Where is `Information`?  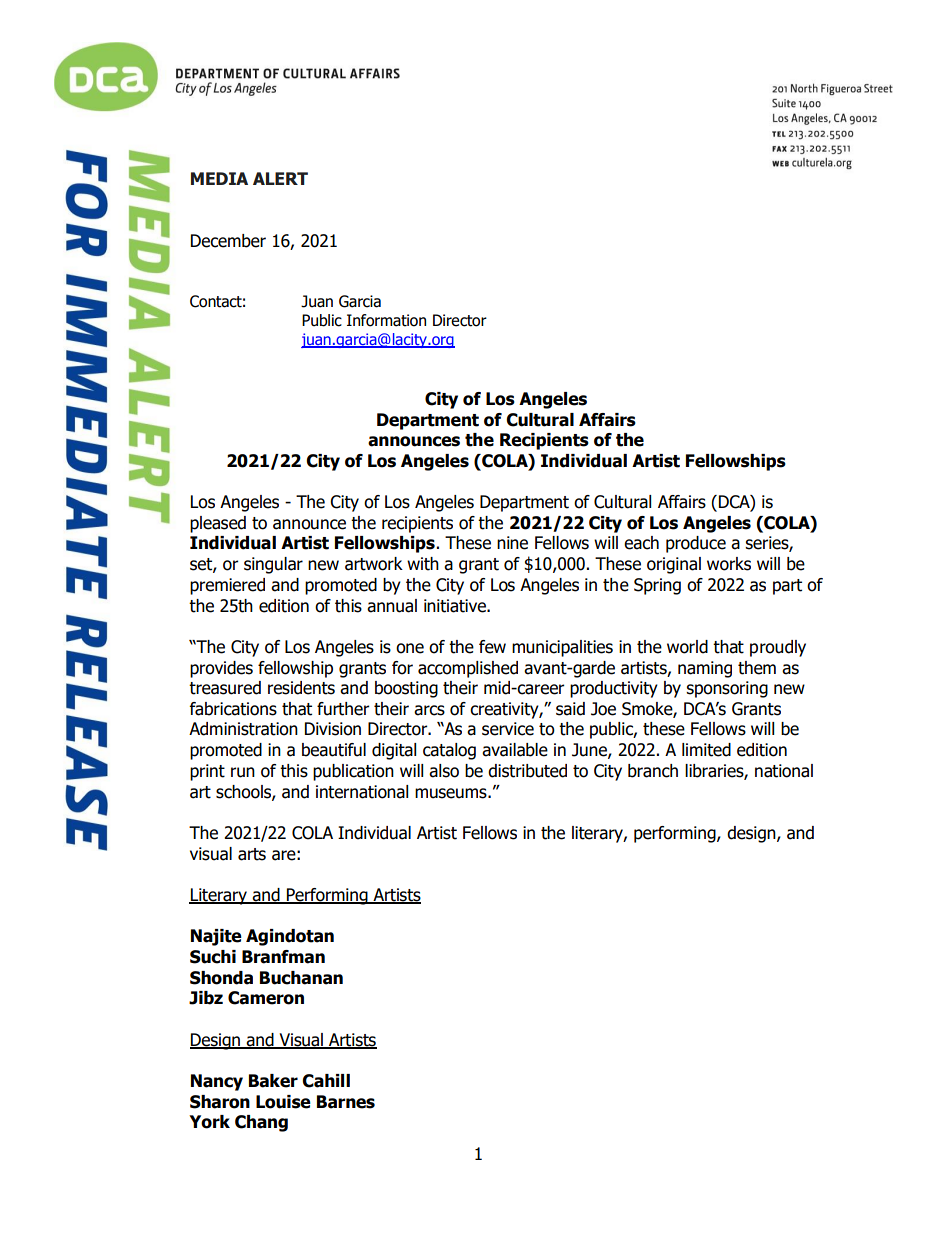 Information is located at coordinates (386, 320).
